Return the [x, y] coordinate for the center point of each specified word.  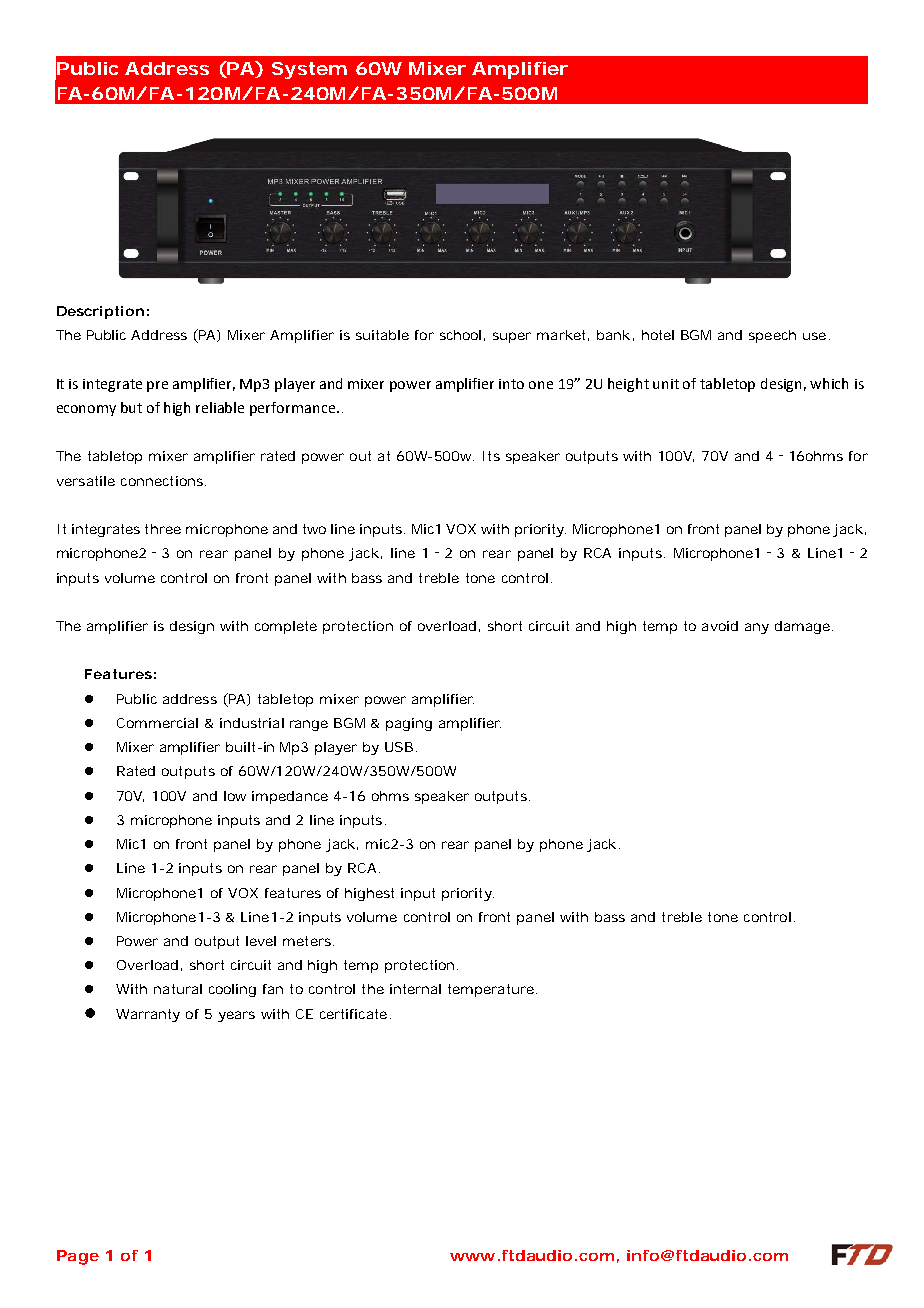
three [163, 529]
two [314, 529]
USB [399, 747]
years [236, 1016]
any [757, 628]
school [460, 335]
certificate [353, 1014]
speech [772, 336]
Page [78, 1257]
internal [415, 989]
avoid [720, 626]
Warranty [148, 1015]
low [235, 796]
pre [157, 386]
